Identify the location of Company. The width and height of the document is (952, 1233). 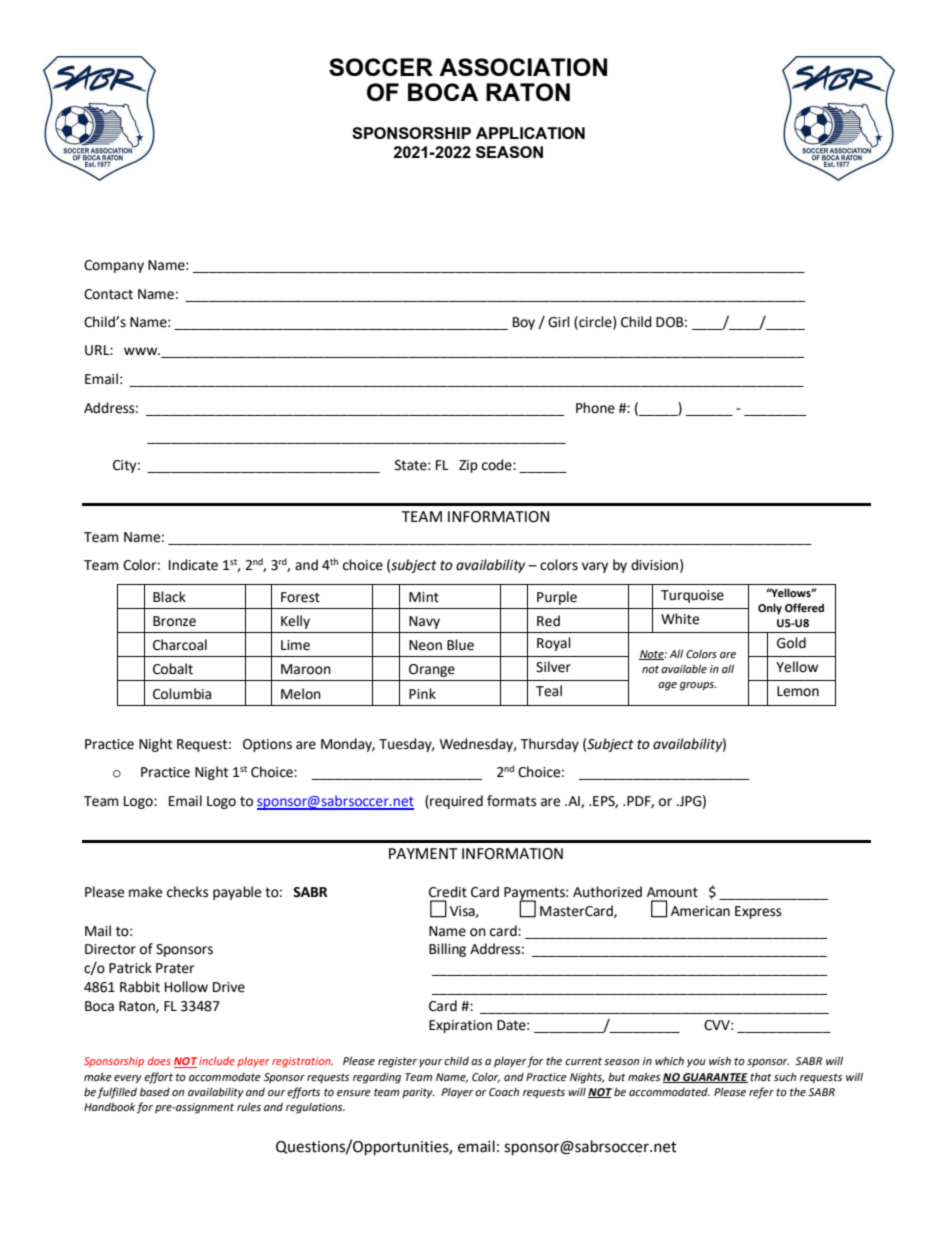
(114, 266).
